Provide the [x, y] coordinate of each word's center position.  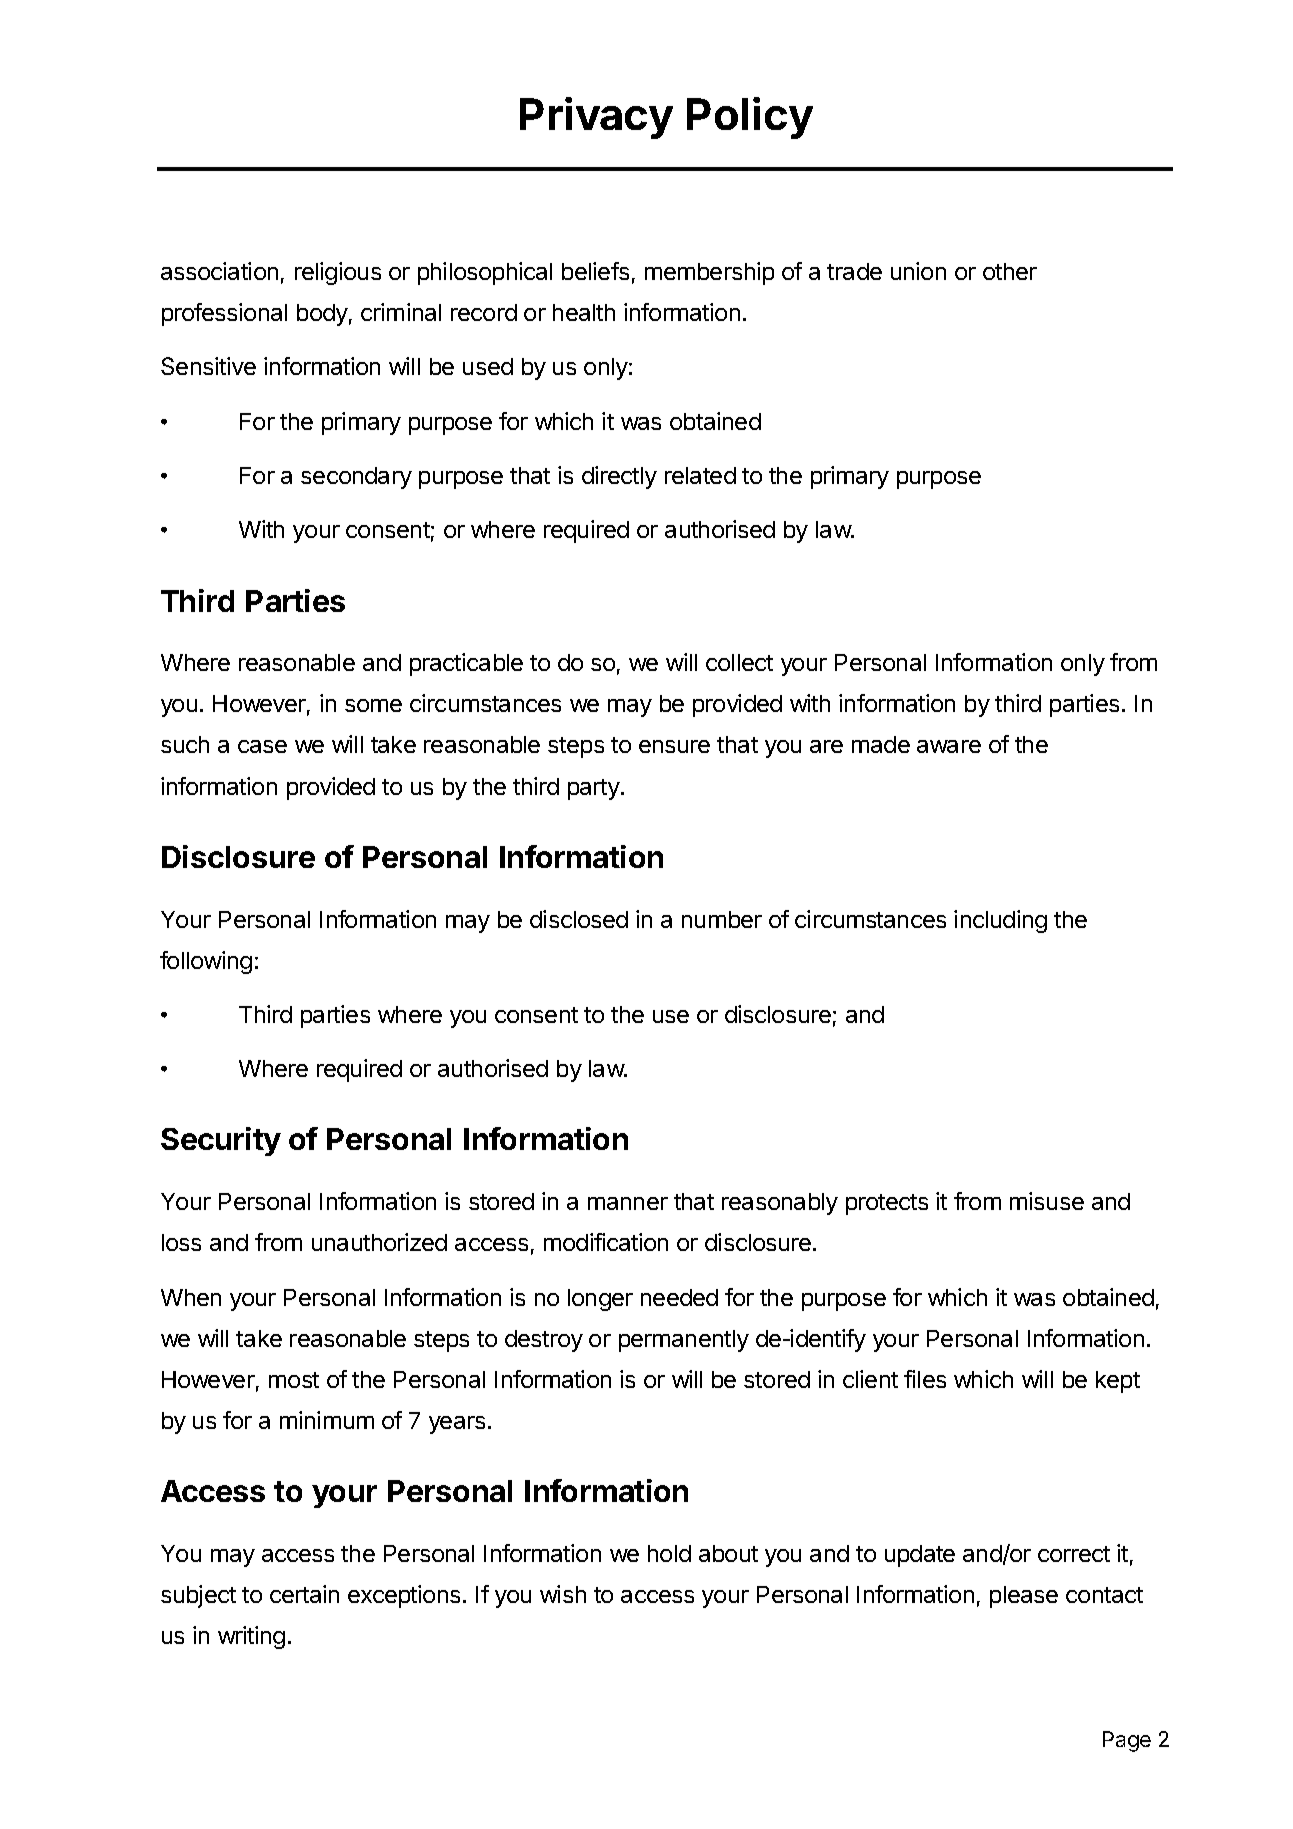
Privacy [596, 118]
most [294, 1380]
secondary [356, 478]
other [1010, 271]
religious [338, 273]
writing [251, 1637]
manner [628, 1203]
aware [949, 746]
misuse [1047, 1201]
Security [221, 1141]
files [925, 1379]
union [918, 271]
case [262, 746]
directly [619, 477]
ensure [674, 746]
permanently [684, 1341]
